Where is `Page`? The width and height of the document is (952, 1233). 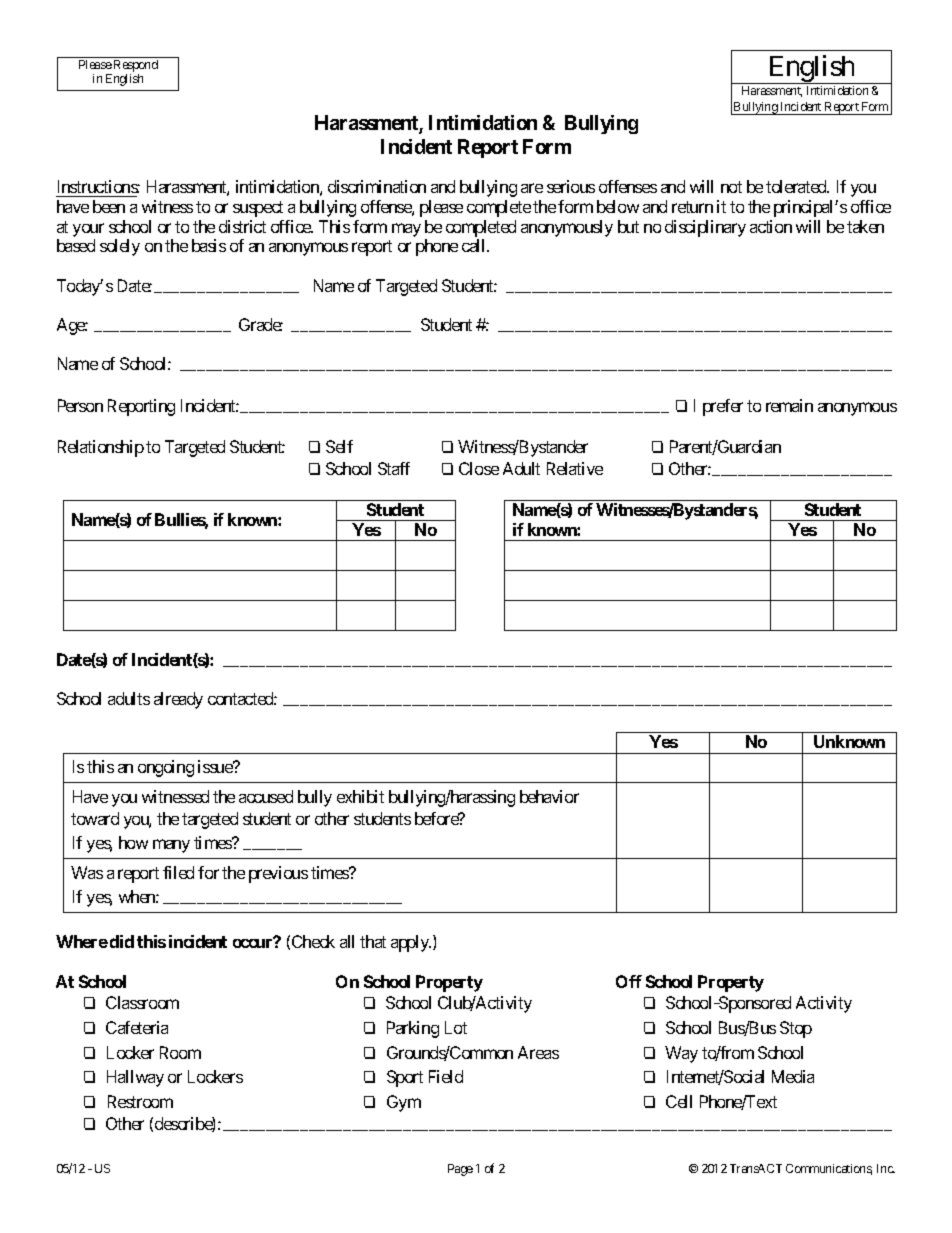
Page is located at coordinates (460, 1170).
